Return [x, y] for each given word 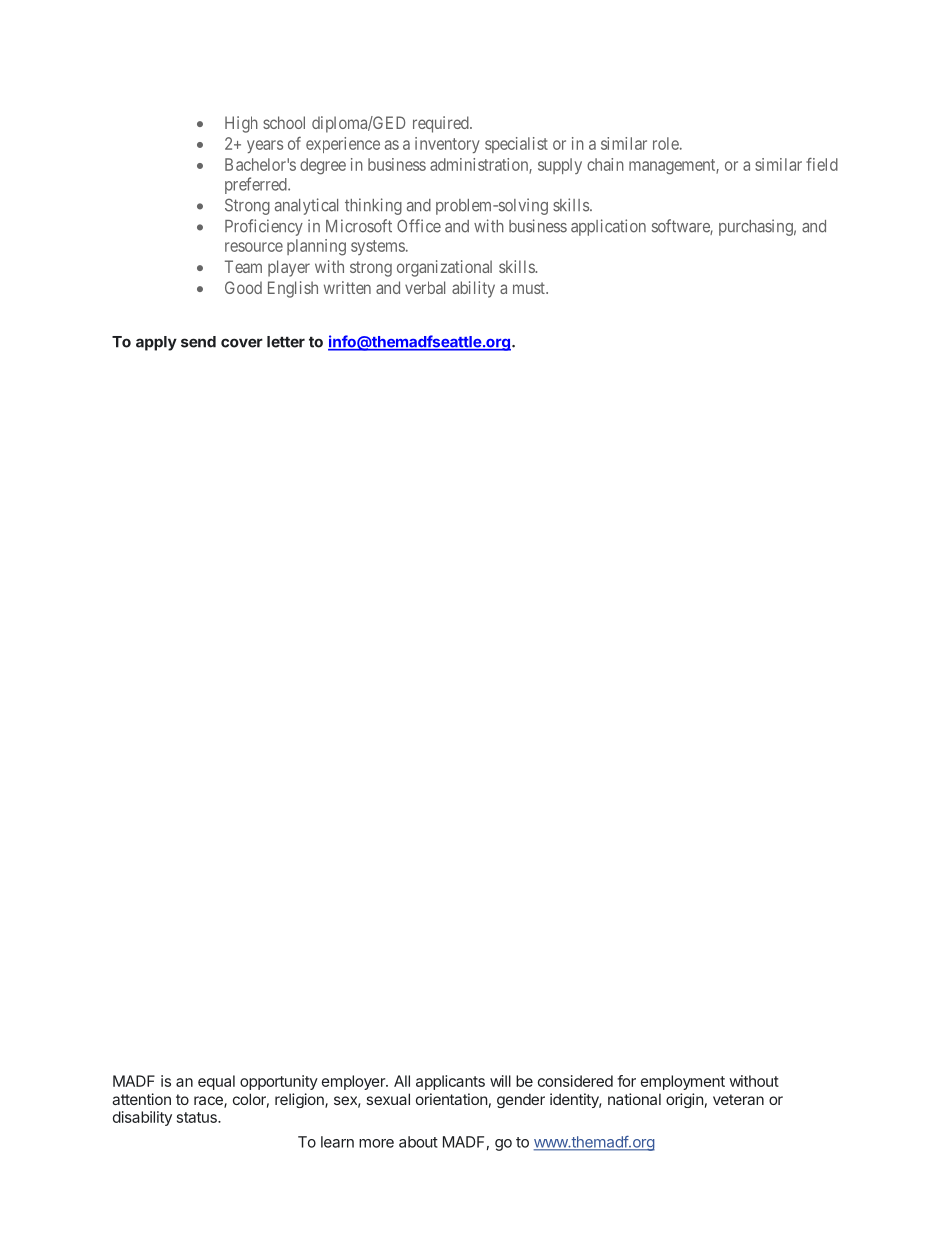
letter [286, 342]
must [530, 288]
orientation [452, 1099]
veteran [738, 1099]
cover [242, 343]
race [209, 1102]
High [241, 124]
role [667, 143]
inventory [447, 145]
